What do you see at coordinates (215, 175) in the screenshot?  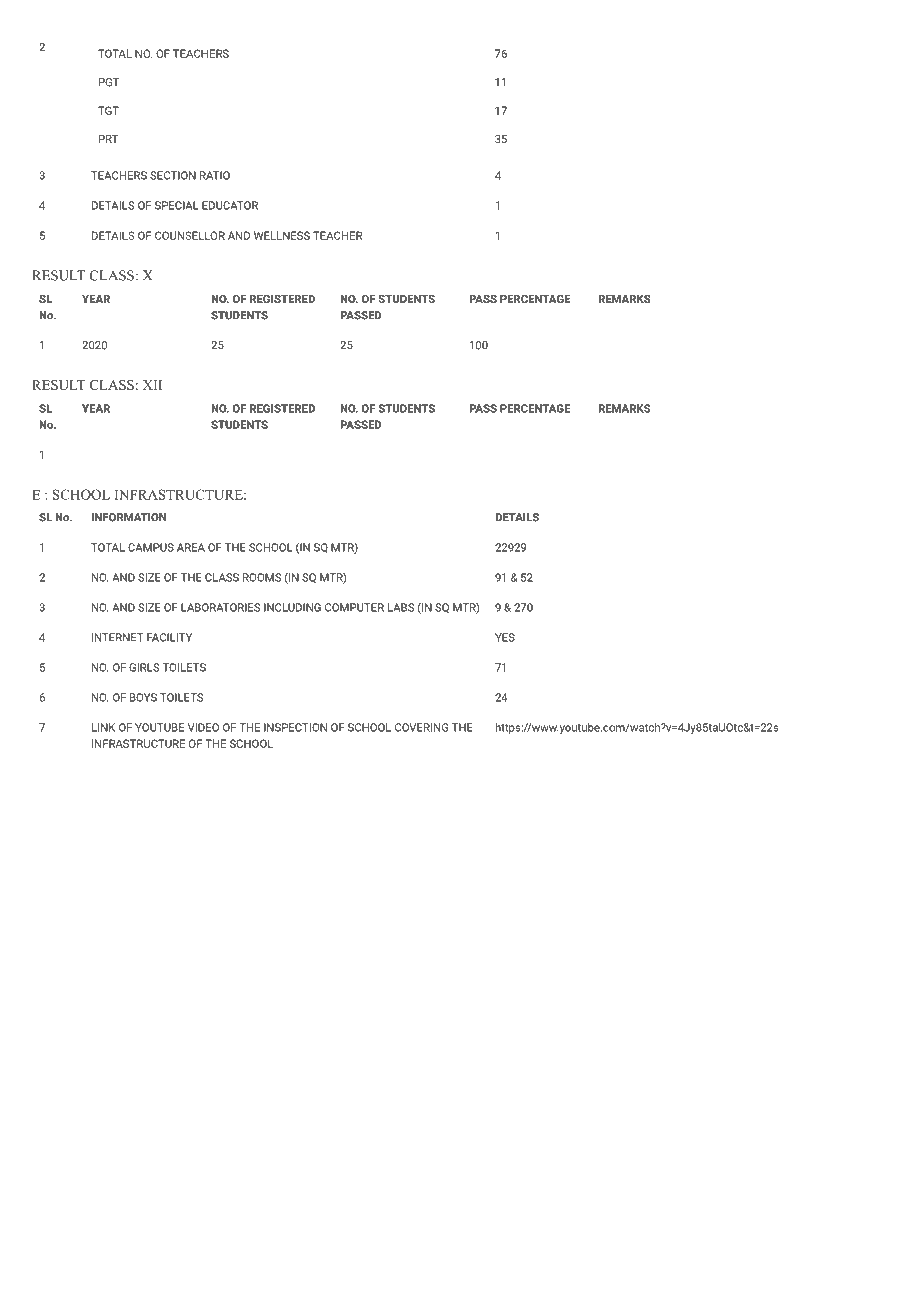 I see `RATIO` at bounding box center [215, 175].
